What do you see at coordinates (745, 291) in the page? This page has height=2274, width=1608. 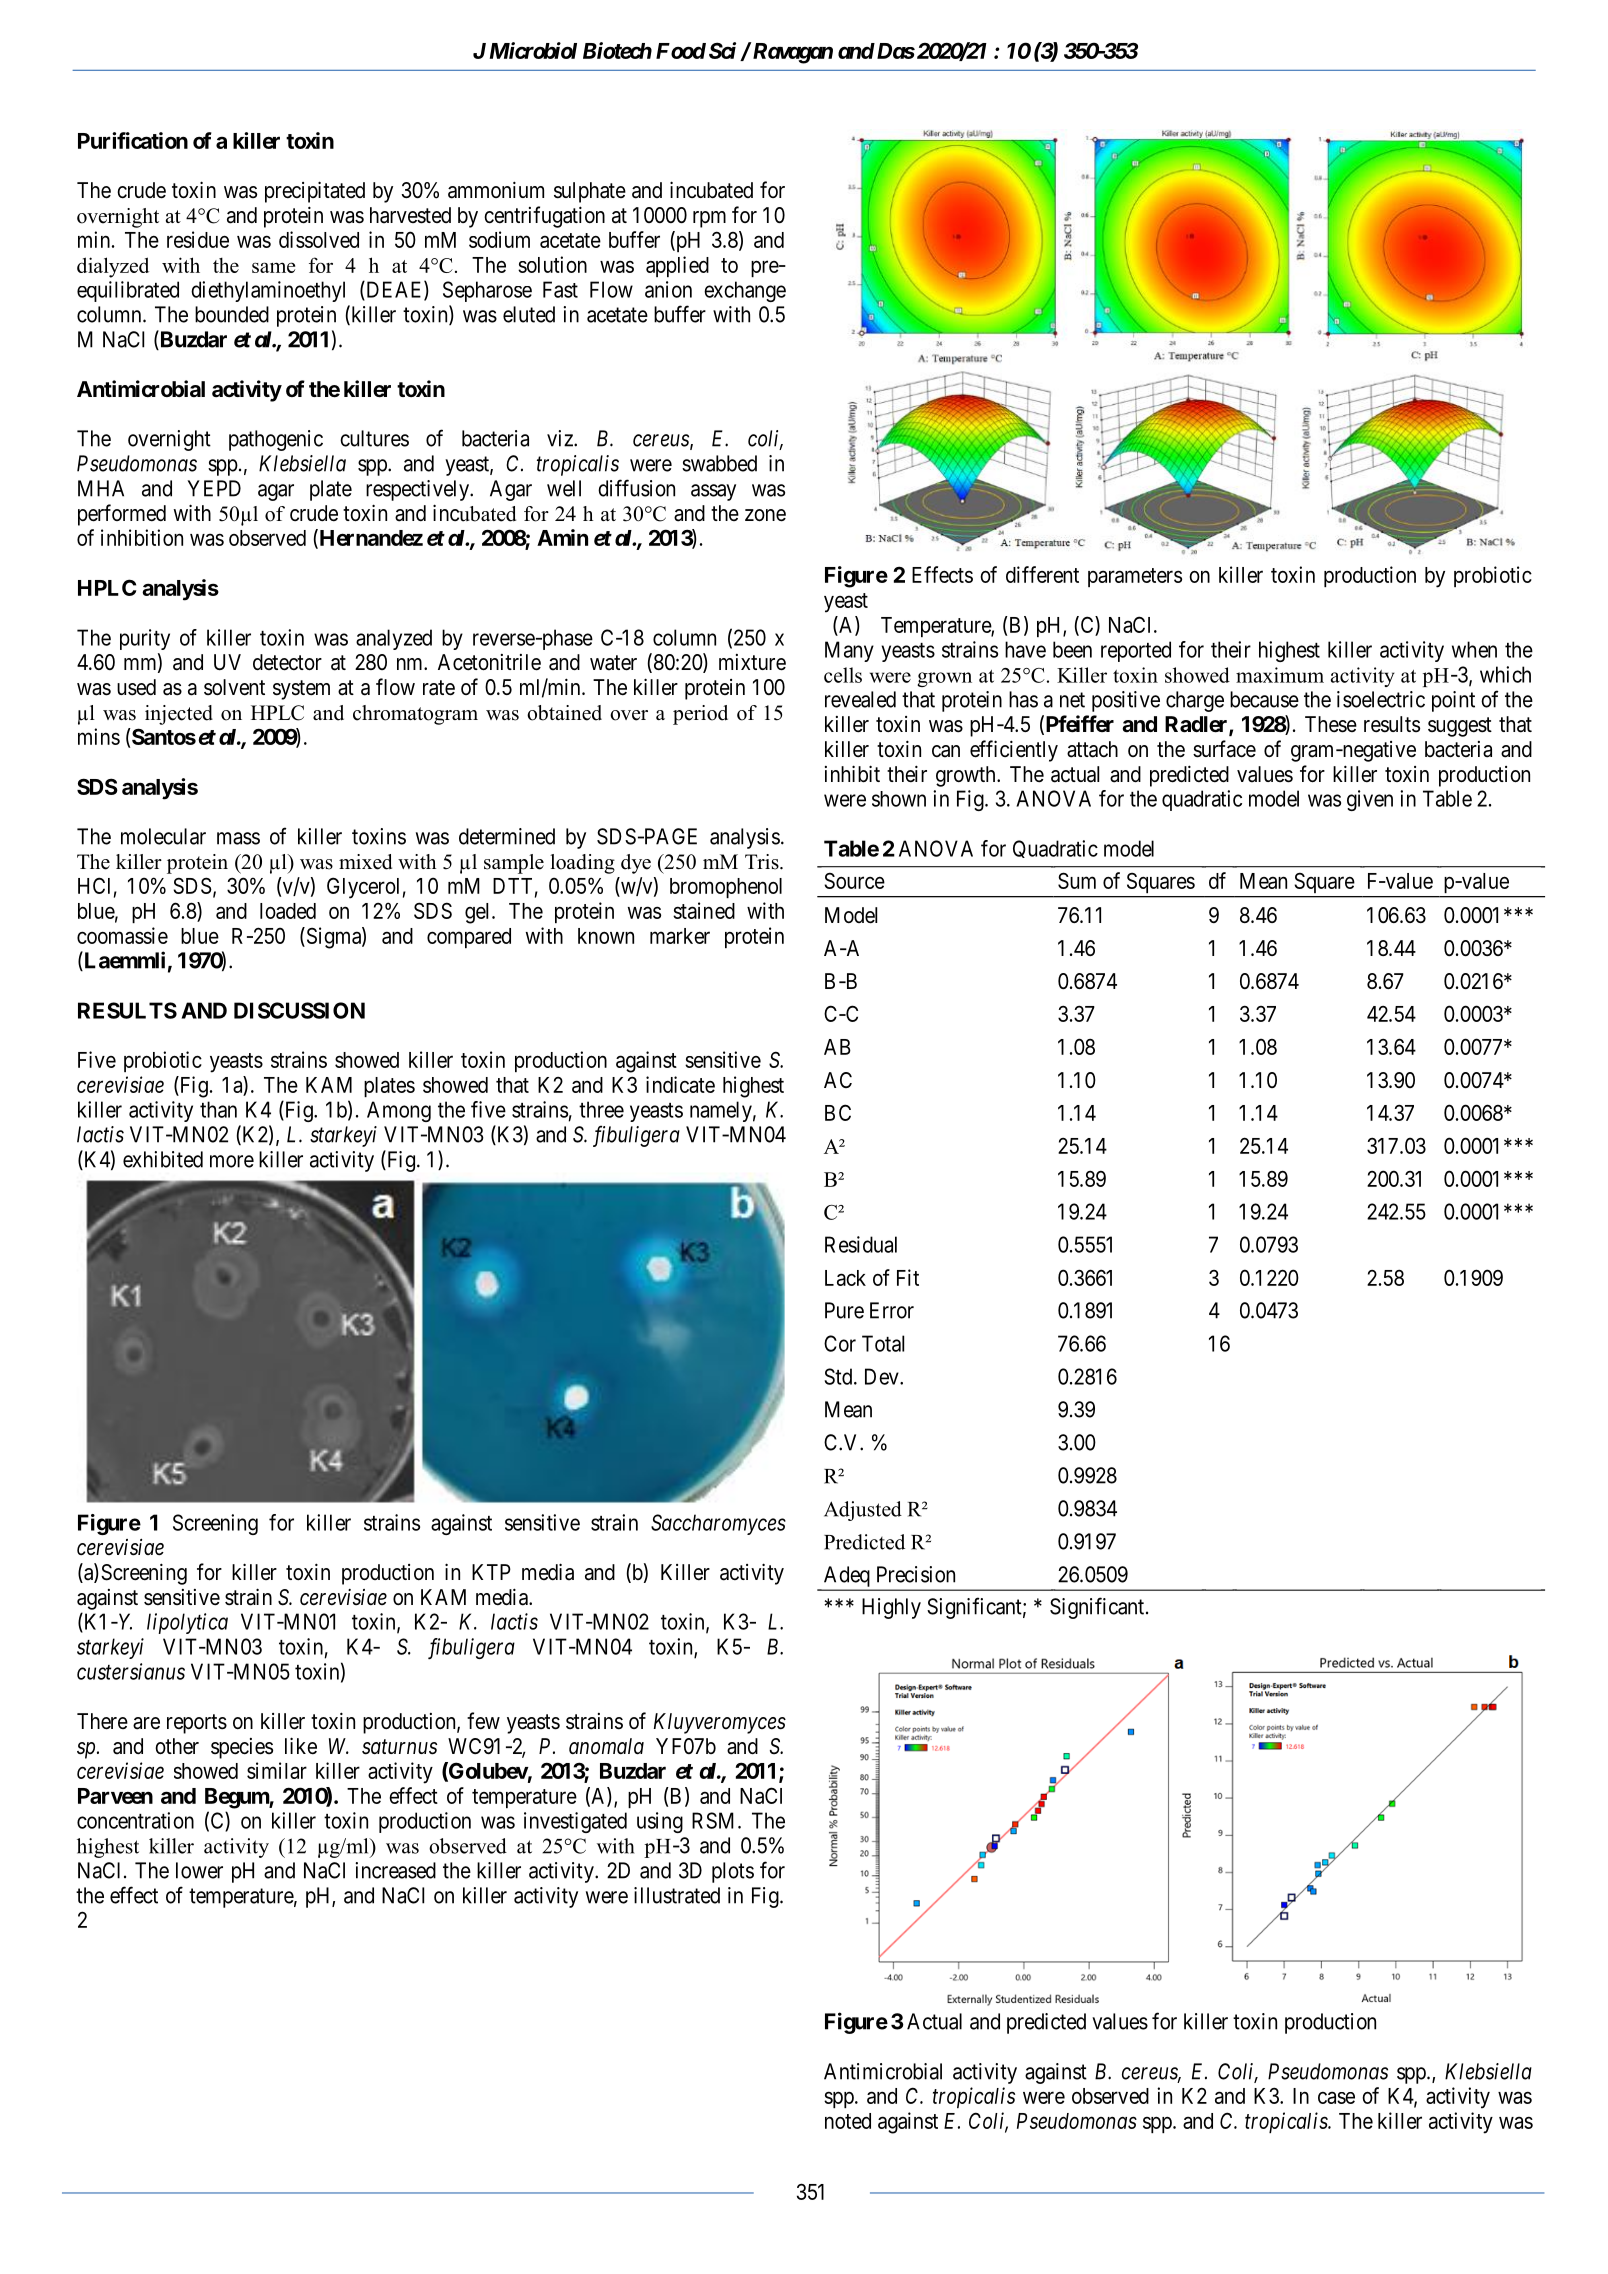 I see `exchange` at bounding box center [745, 291].
